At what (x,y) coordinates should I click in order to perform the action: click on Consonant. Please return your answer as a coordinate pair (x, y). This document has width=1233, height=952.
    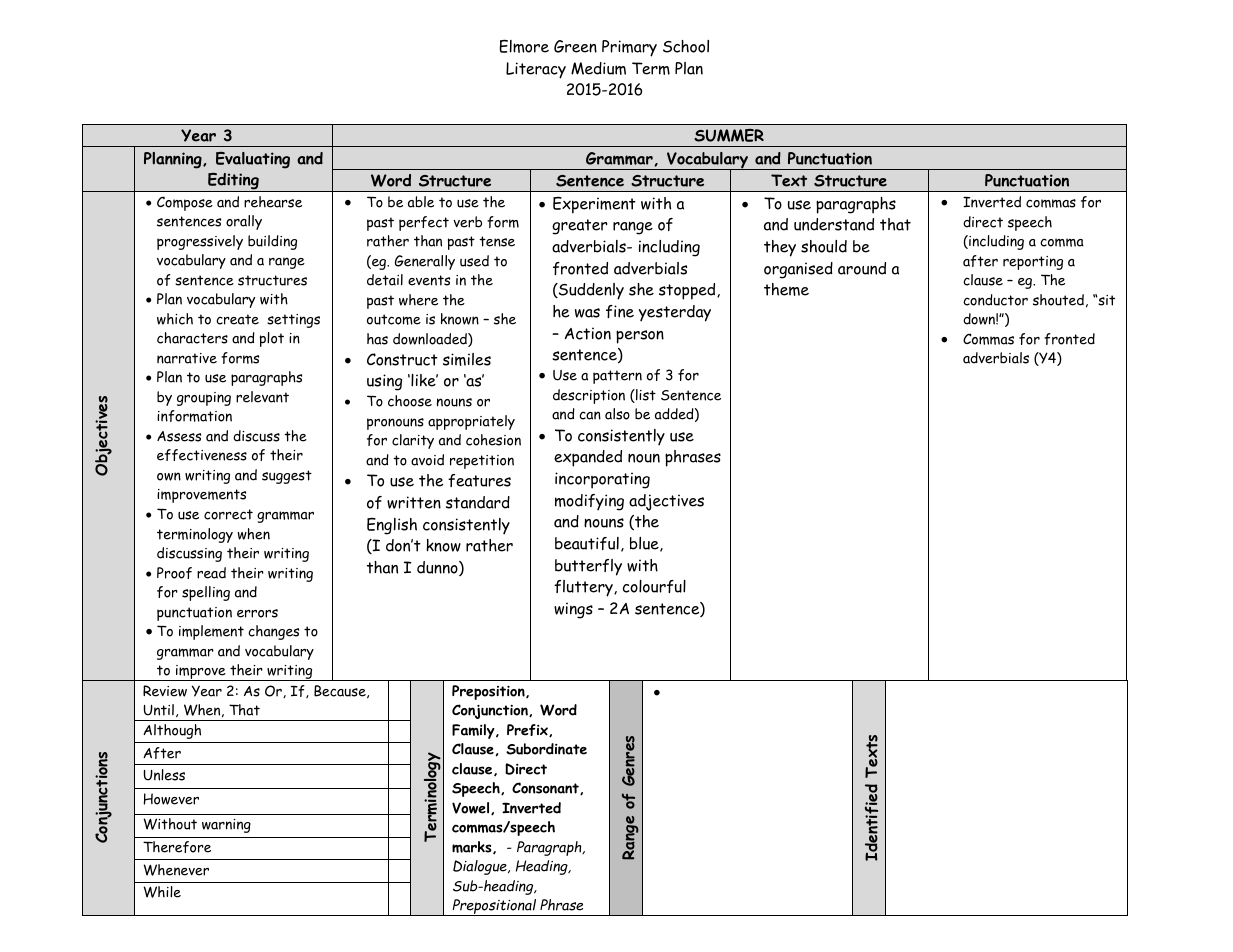
    Looking at the image, I should click on (546, 788).
